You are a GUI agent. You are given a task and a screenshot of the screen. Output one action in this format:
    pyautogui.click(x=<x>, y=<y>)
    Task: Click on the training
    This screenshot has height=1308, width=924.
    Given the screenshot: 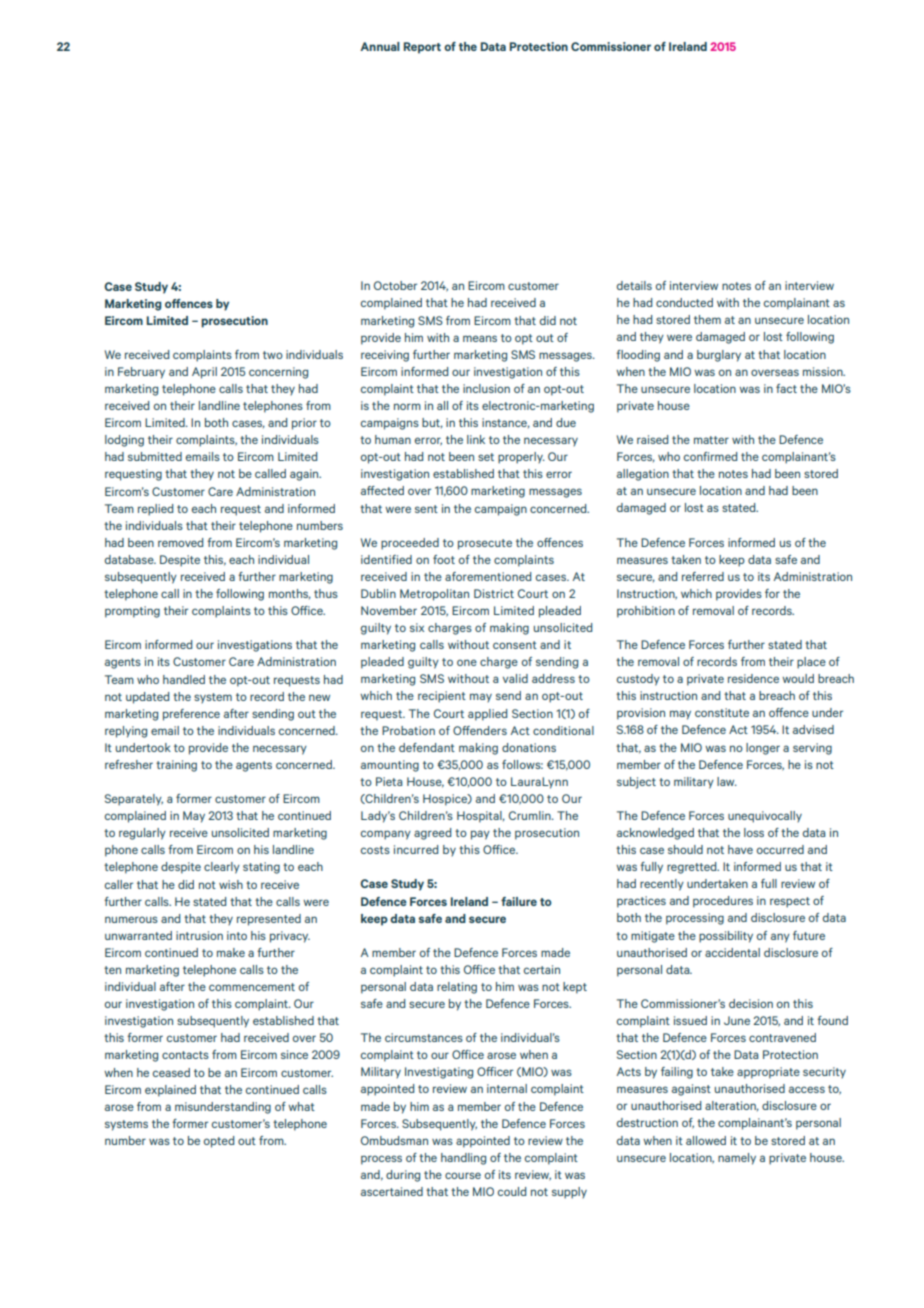 What is the action you would take?
    pyautogui.click(x=176, y=766)
